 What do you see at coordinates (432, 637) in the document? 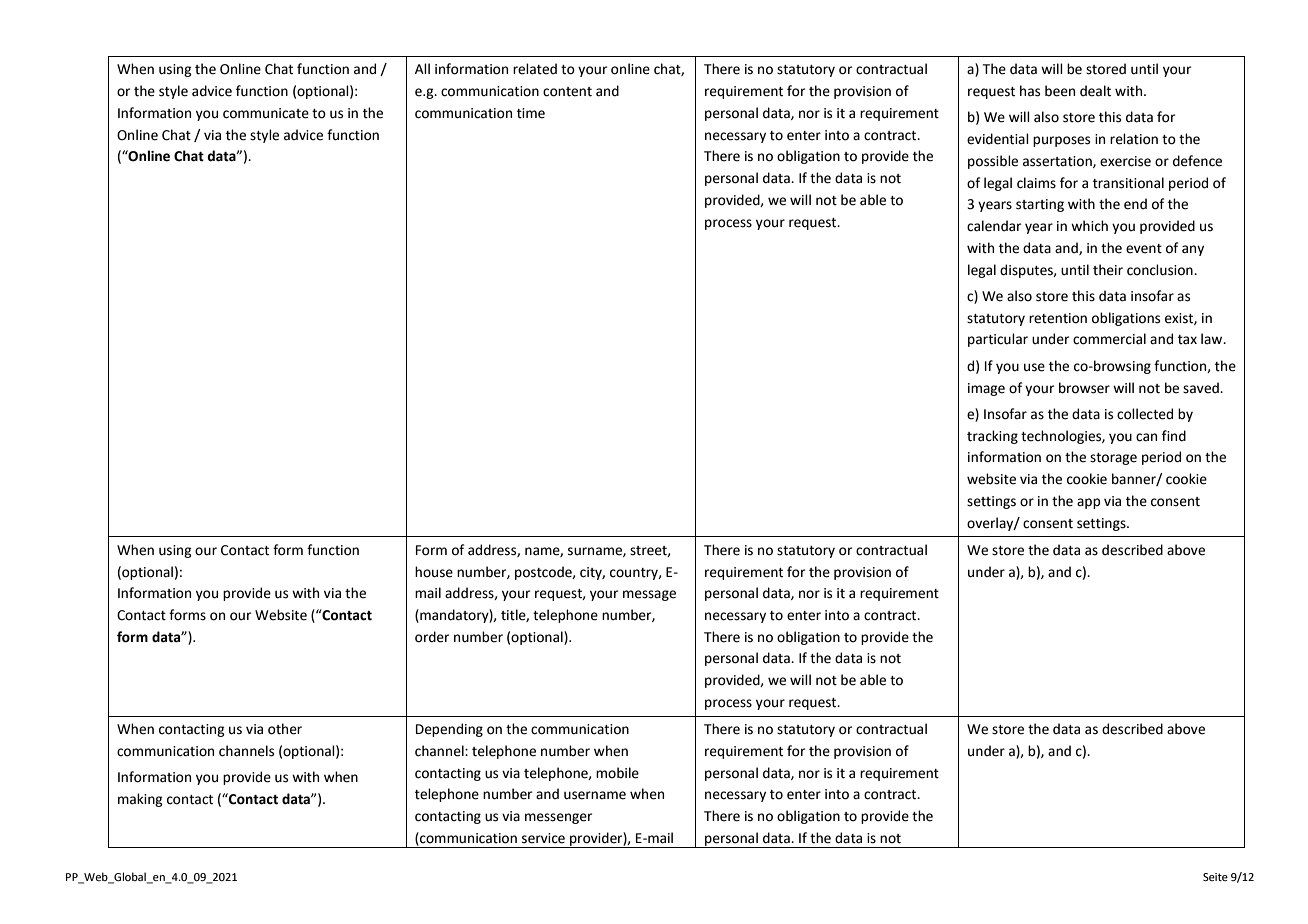
I see `order` at bounding box center [432, 637].
